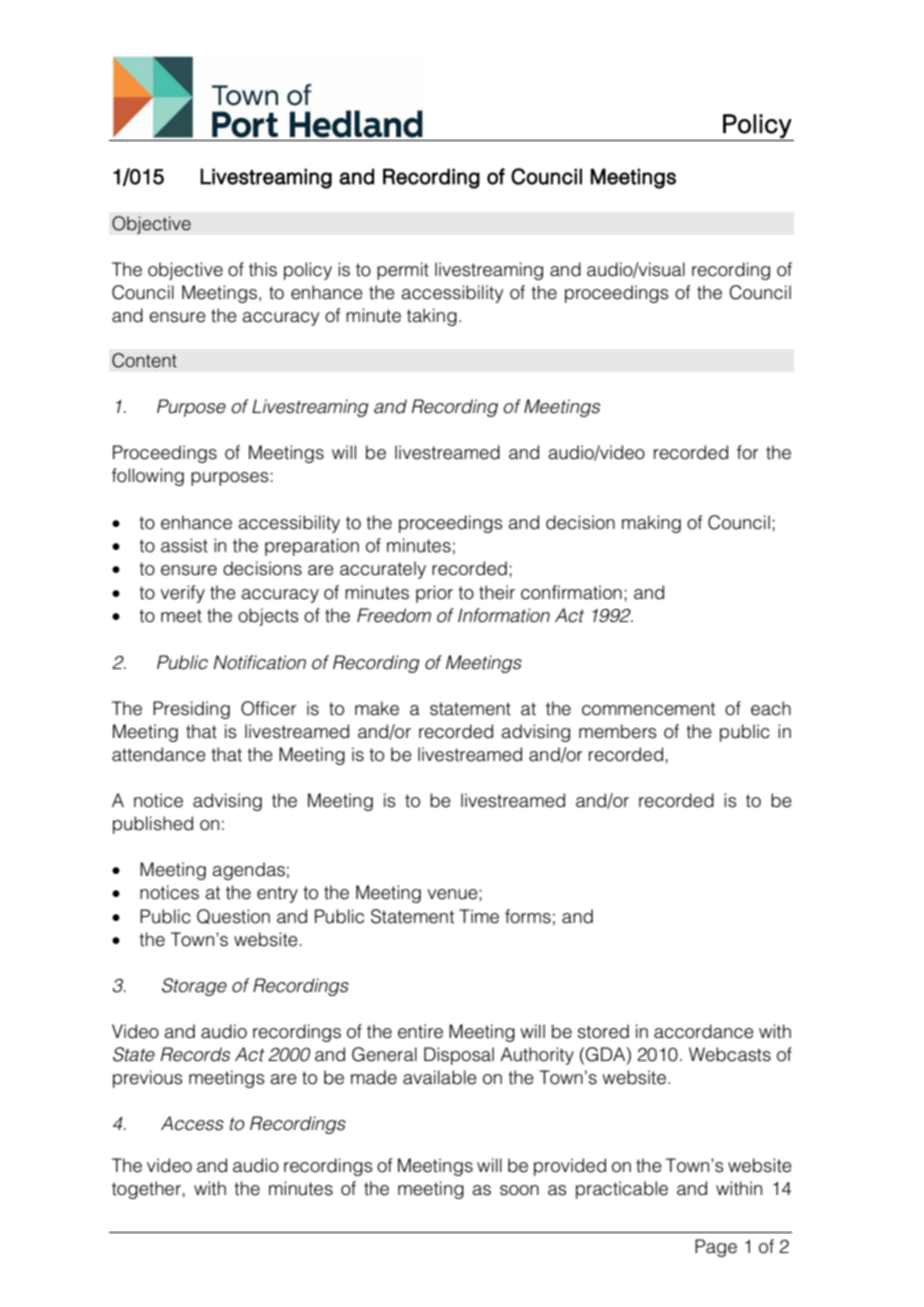 This document has width=924, height=1307. Describe the element at coordinates (263, 269) in the document. I see `this` at that location.
